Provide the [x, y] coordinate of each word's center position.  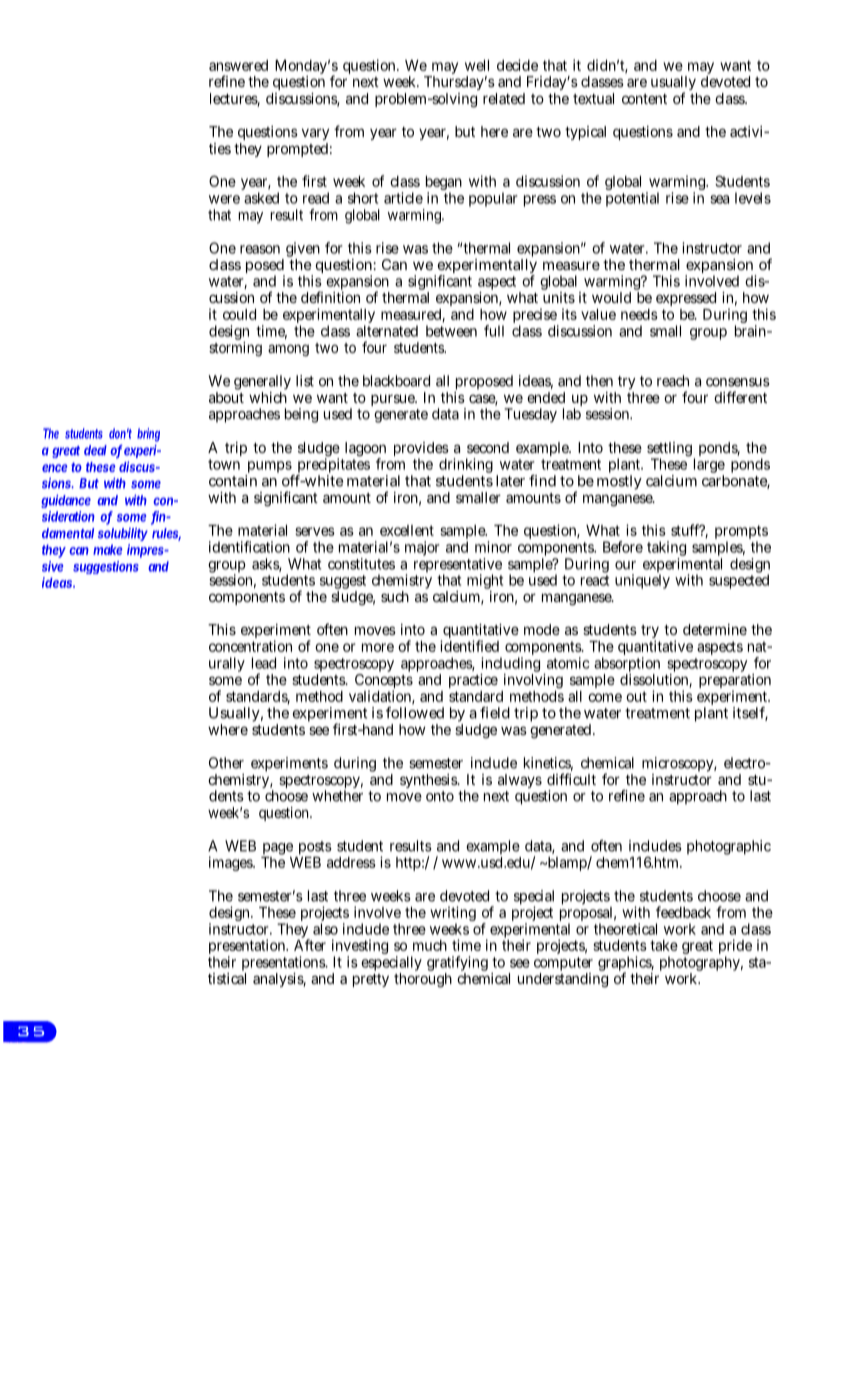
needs [639, 314]
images [232, 863]
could [239, 314]
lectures [235, 100]
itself [750, 714]
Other [226, 763]
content [644, 99]
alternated [387, 331]
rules [166, 534]
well [477, 65]
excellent [407, 530]
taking [666, 550]
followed [415, 713]
